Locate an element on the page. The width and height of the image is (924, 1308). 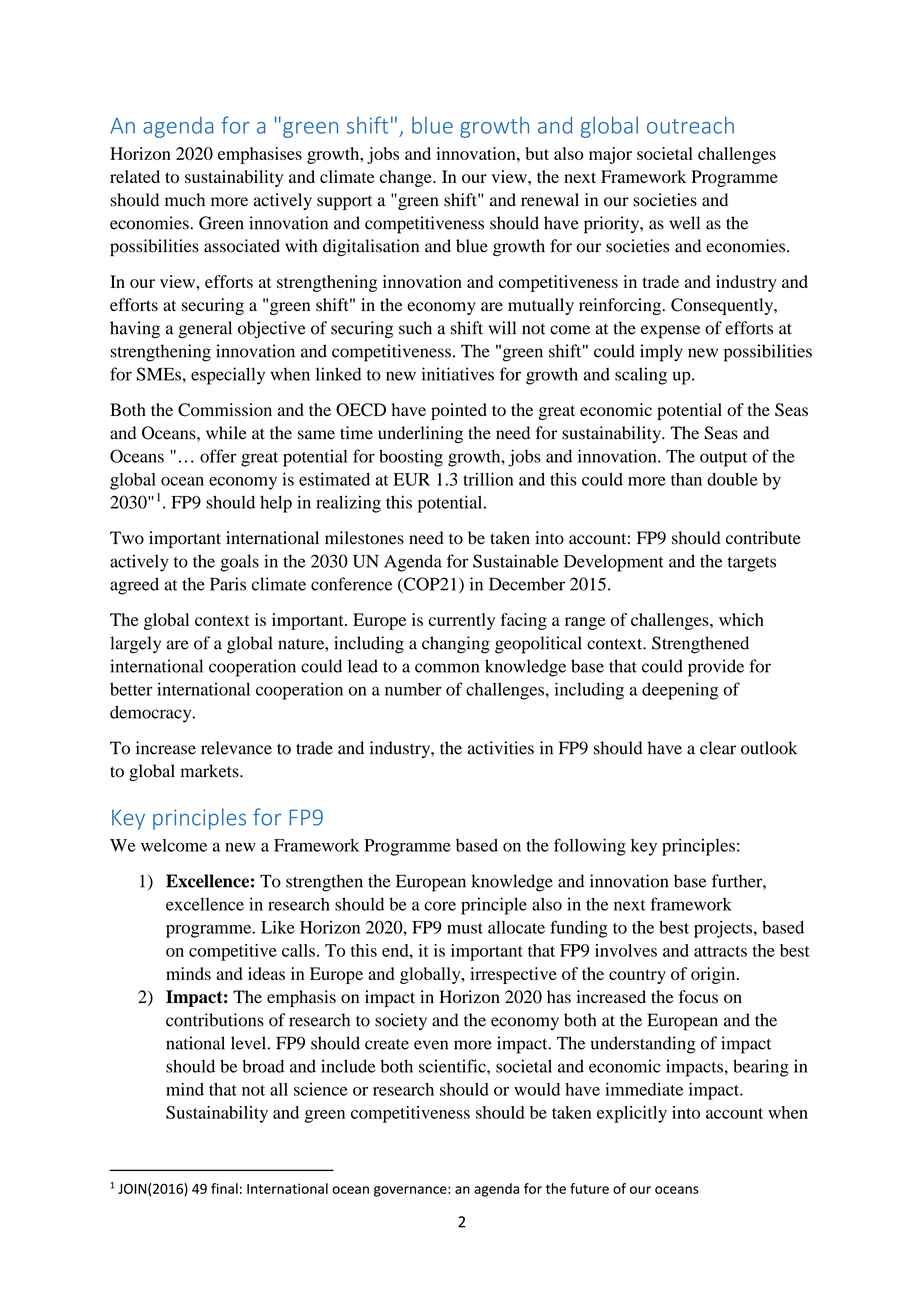
core is located at coordinates (440, 906).
